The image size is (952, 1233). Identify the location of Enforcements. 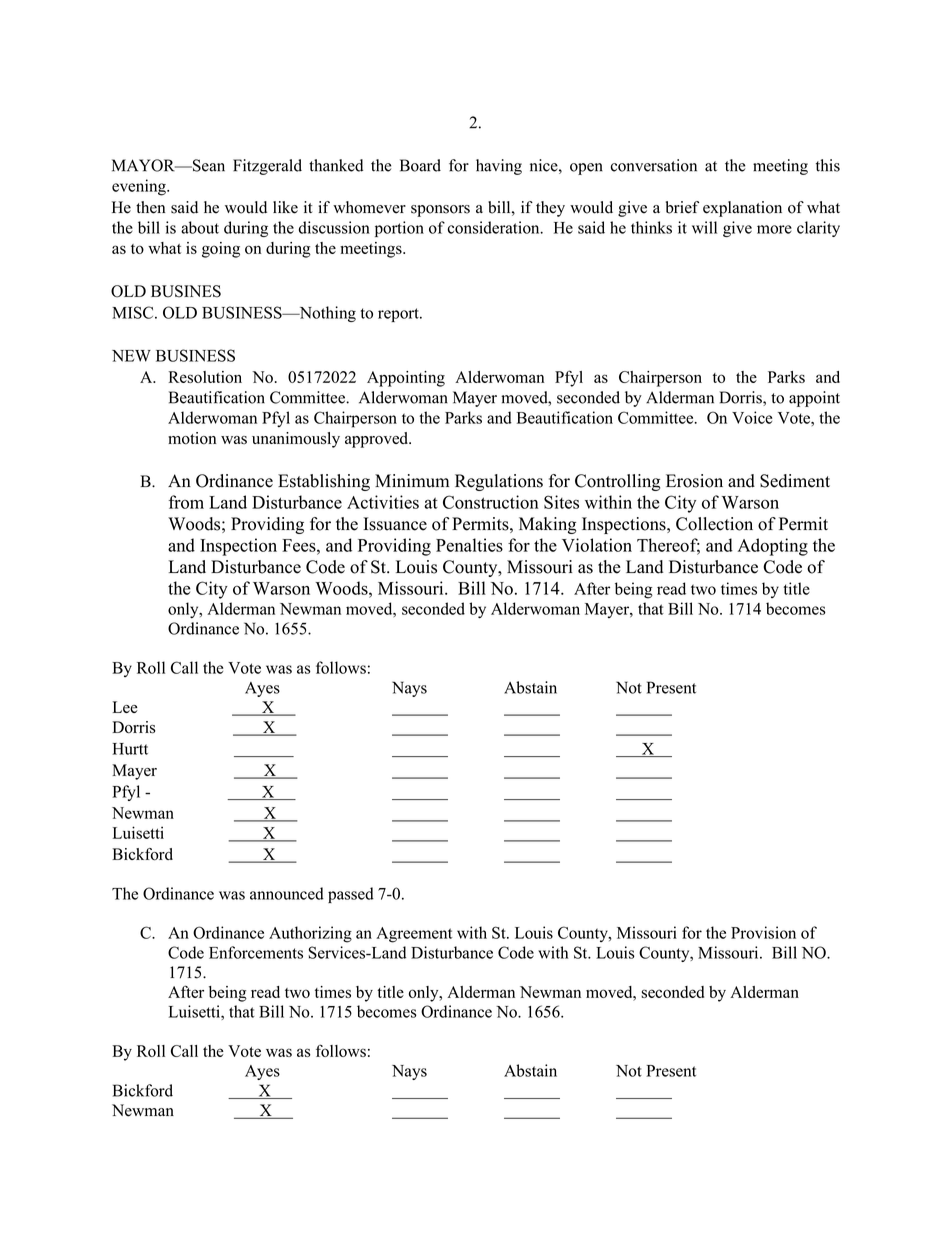
(256, 952).
